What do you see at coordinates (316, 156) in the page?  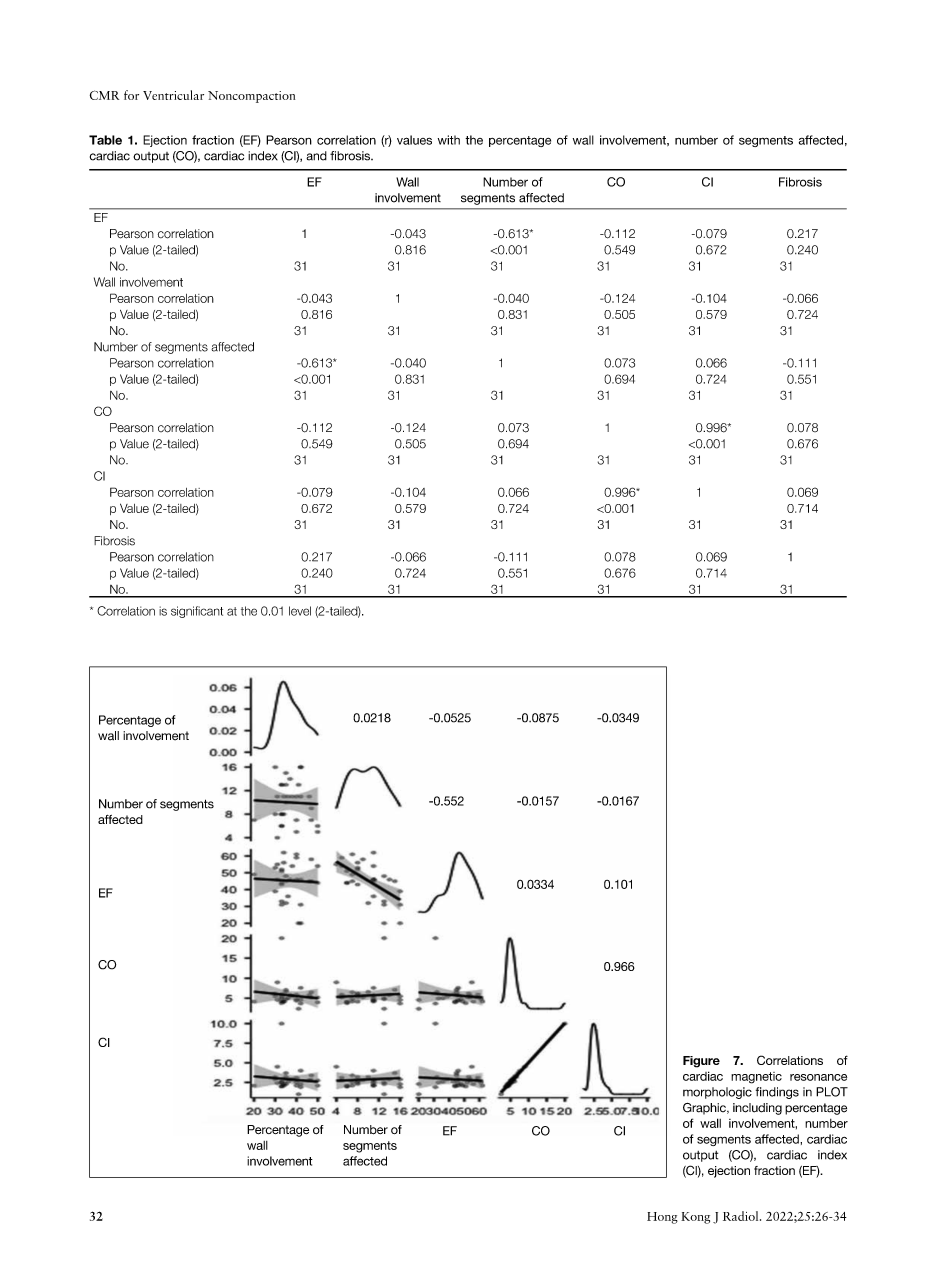 I see `and` at bounding box center [316, 156].
